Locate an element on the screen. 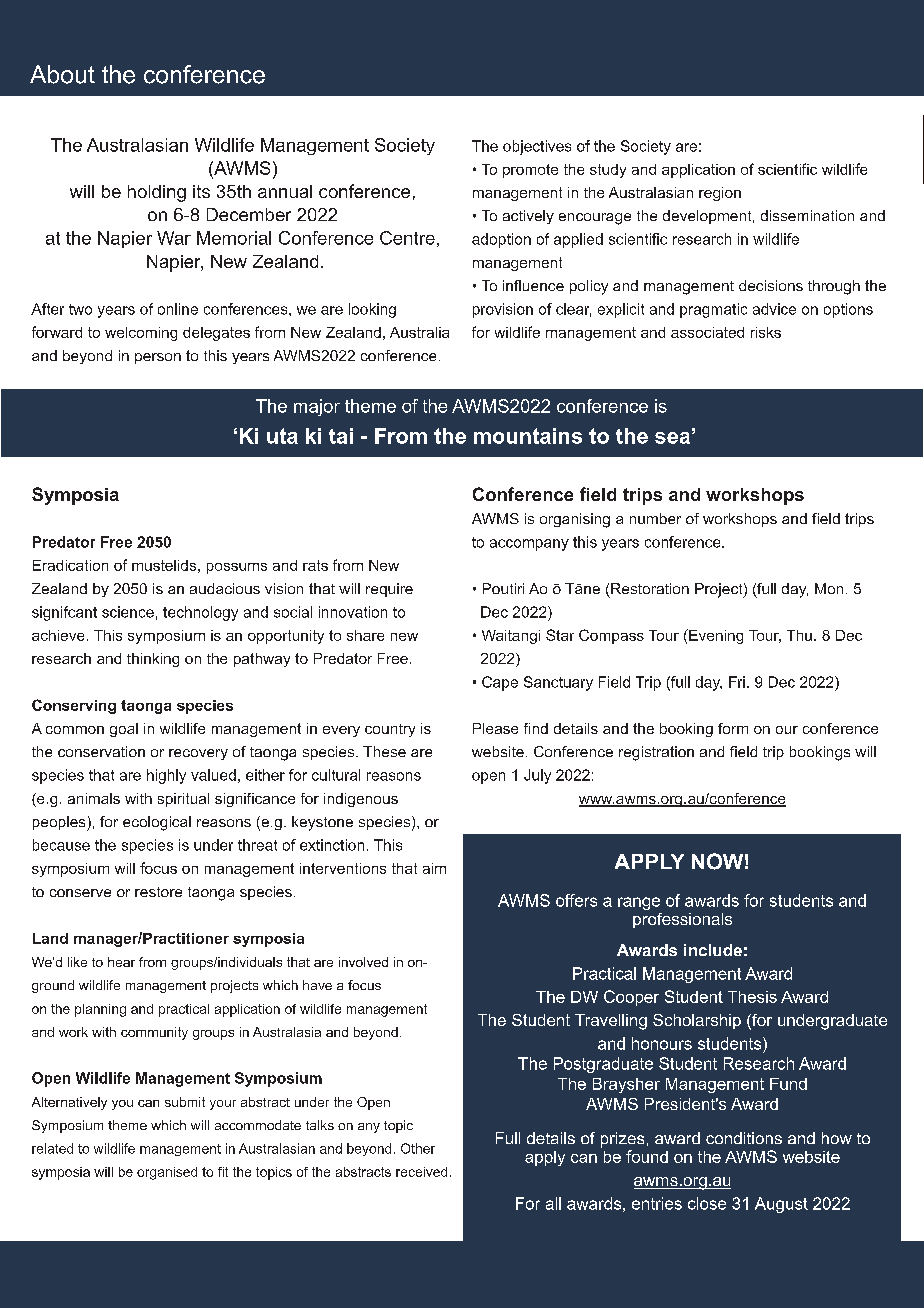 Image resolution: width=924 pixels, height=1308 pixels. hear is located at coordinates (121, 962).
